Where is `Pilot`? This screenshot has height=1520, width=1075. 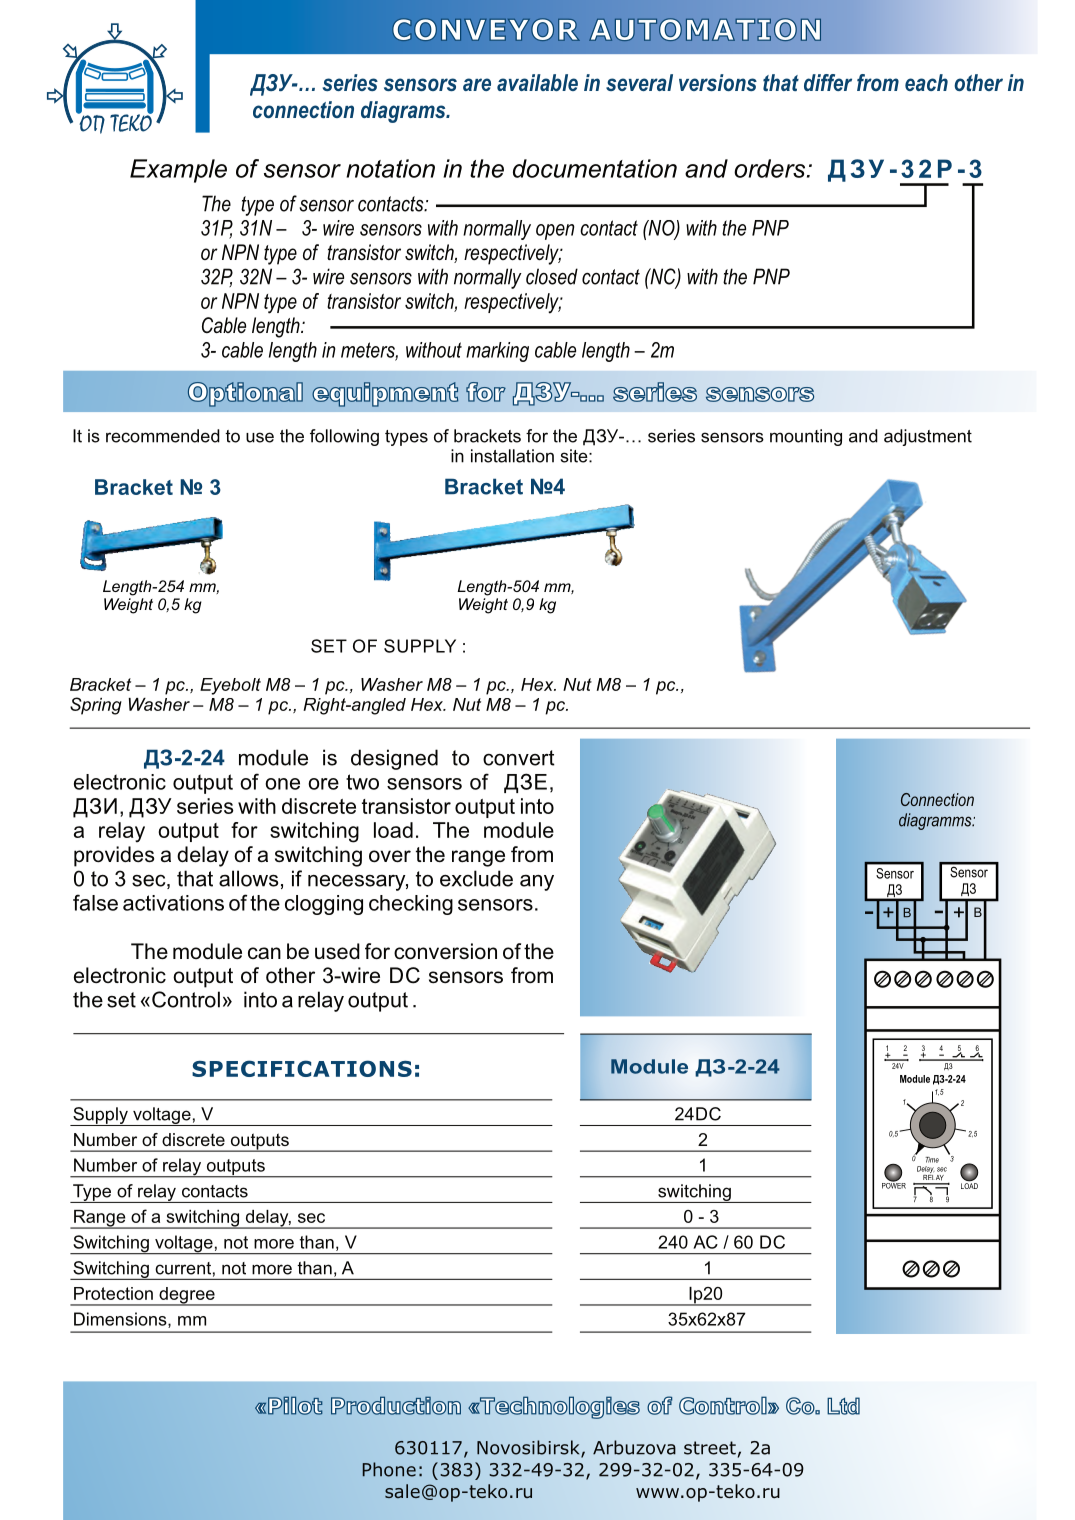
Pilot is located at coordinates (295, 1406).
